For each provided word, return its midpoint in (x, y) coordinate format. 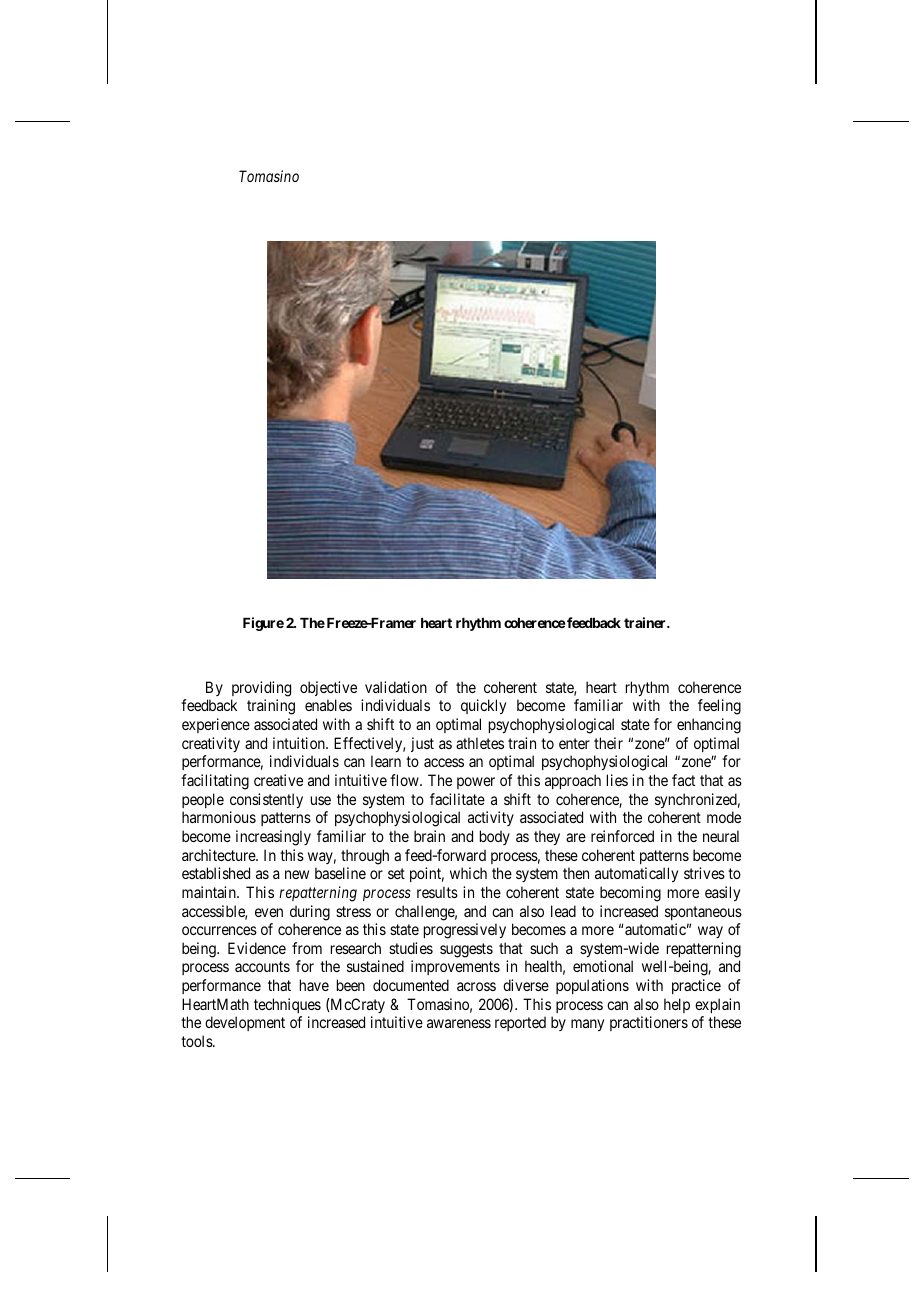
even (269, 912)
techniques (287, 1005)
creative (278, 780)
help (677, 1005)
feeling (719, 707)
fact (683, 780)
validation (396, 687)
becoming (630, 894)
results (437, 892)
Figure (263, 624)
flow (405, 780)
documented (411, 985)
